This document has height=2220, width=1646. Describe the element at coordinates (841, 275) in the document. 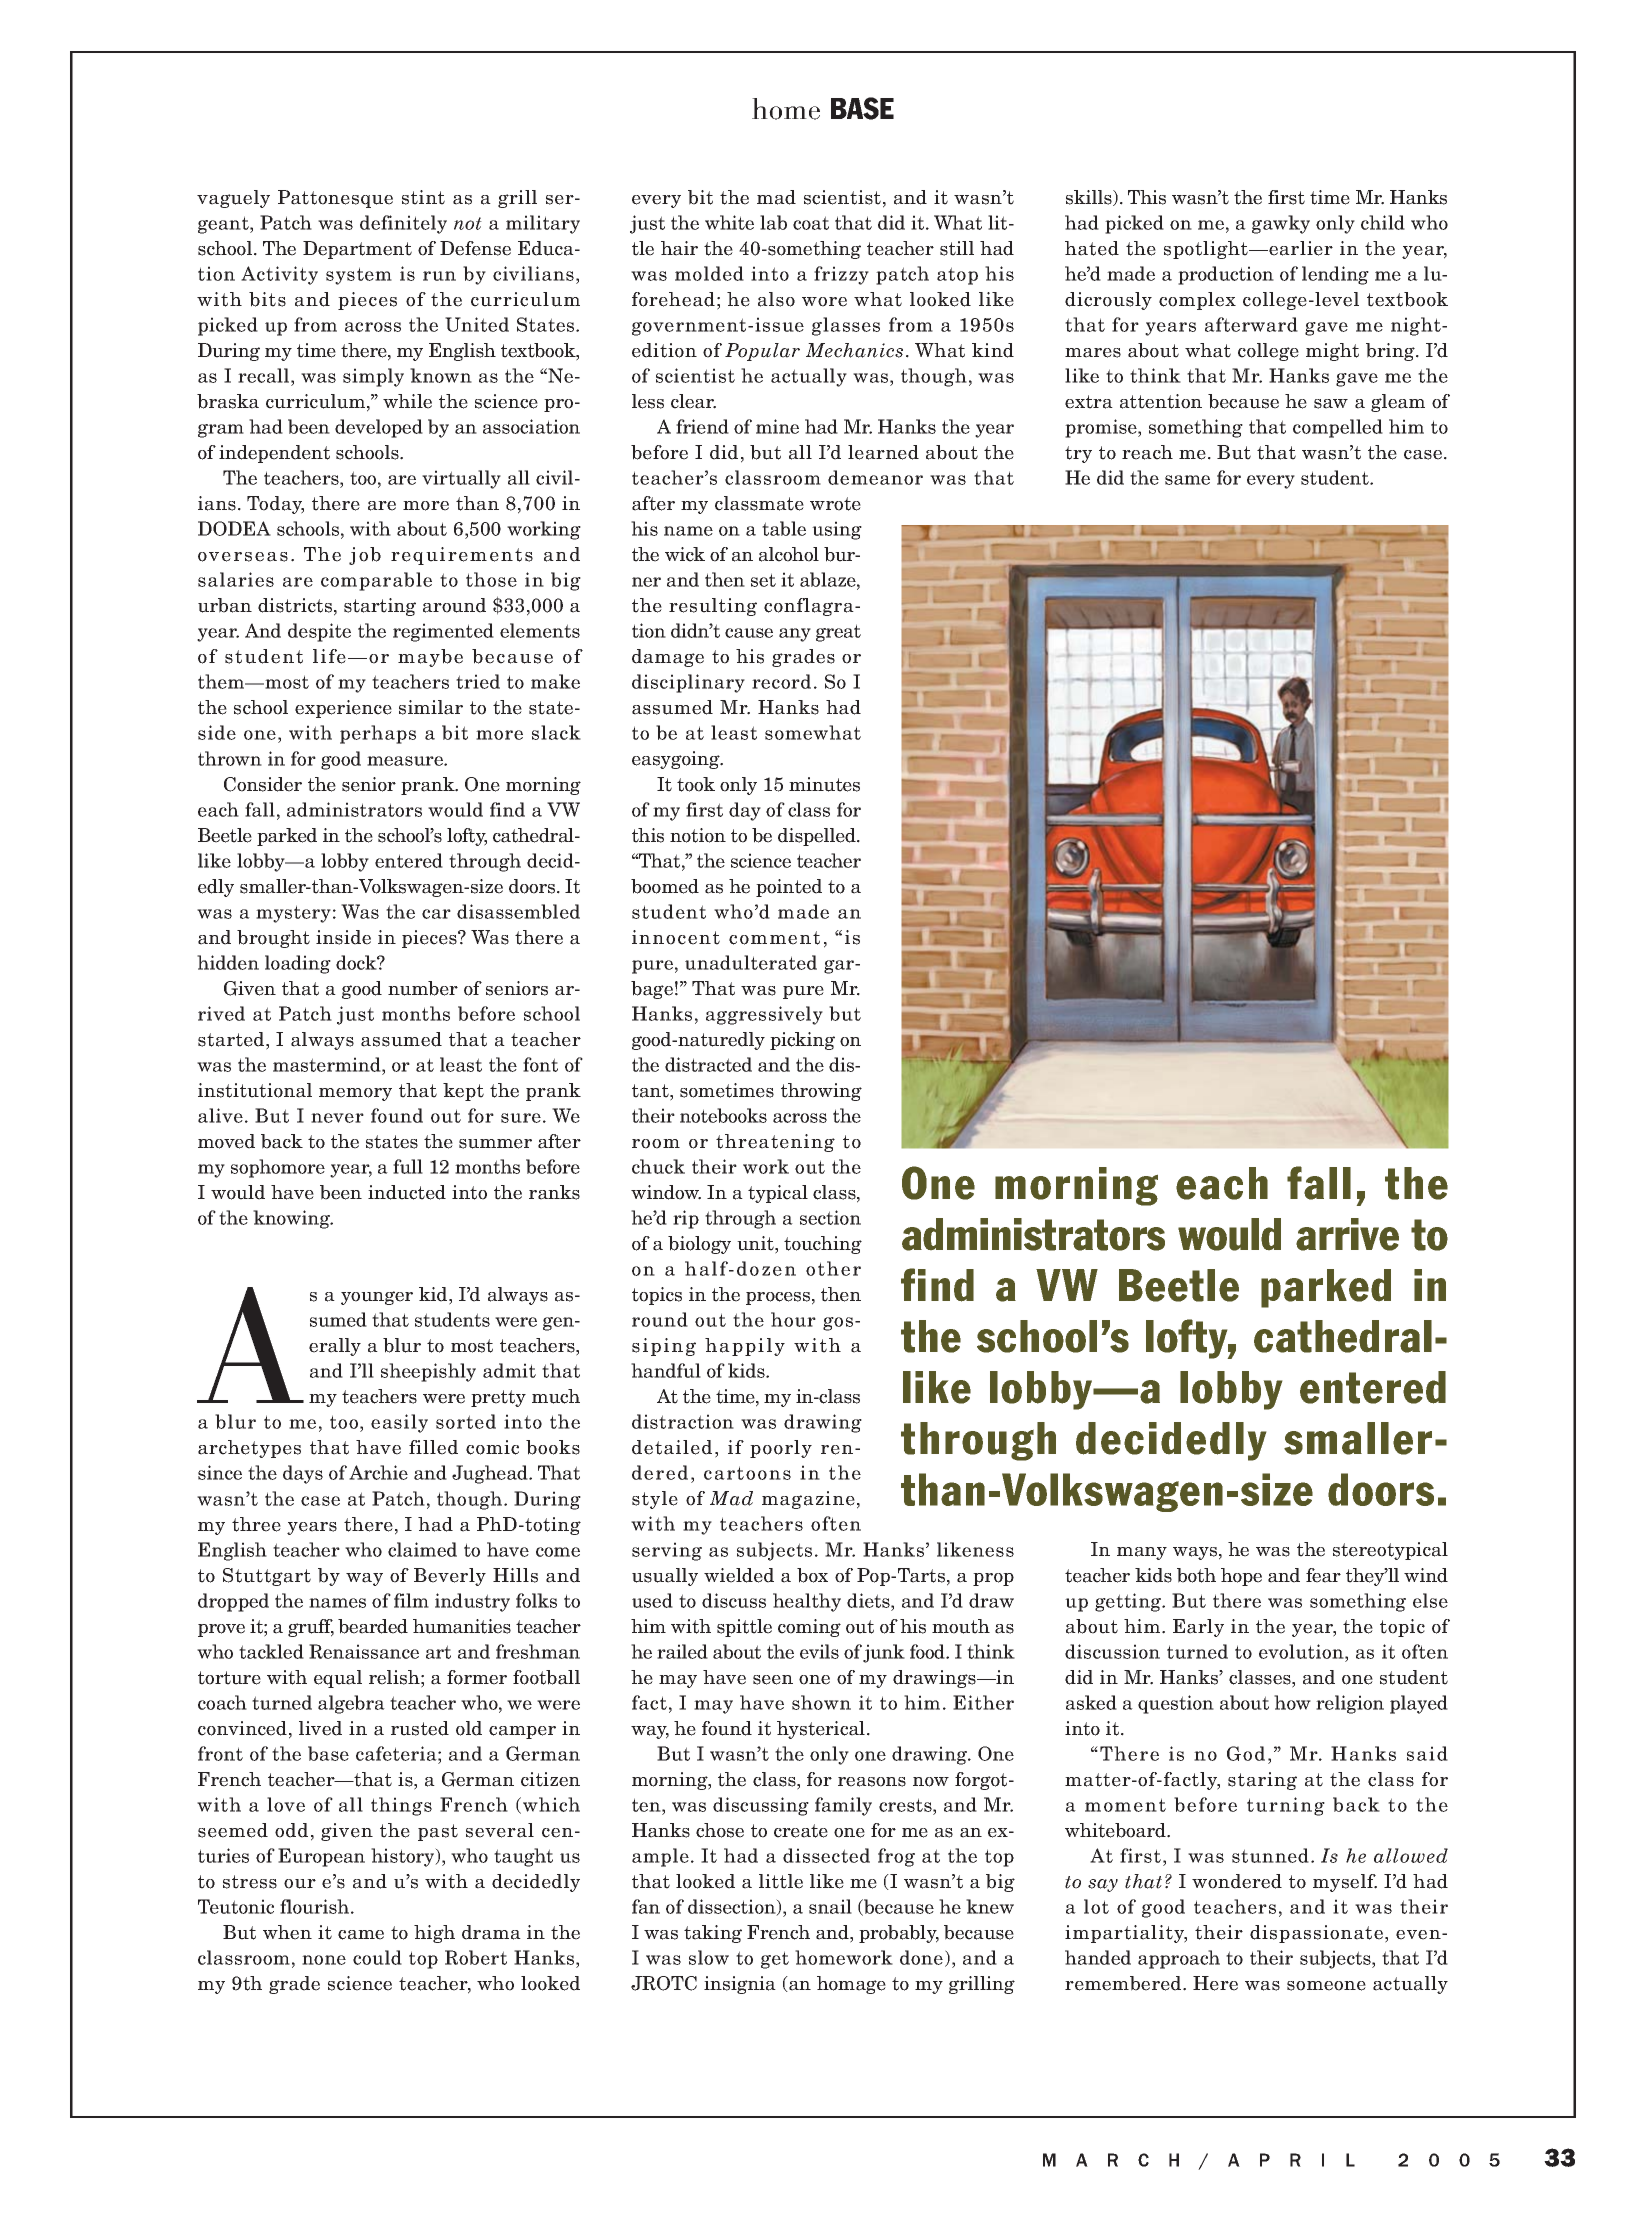

I see `frizzy` at that location.
